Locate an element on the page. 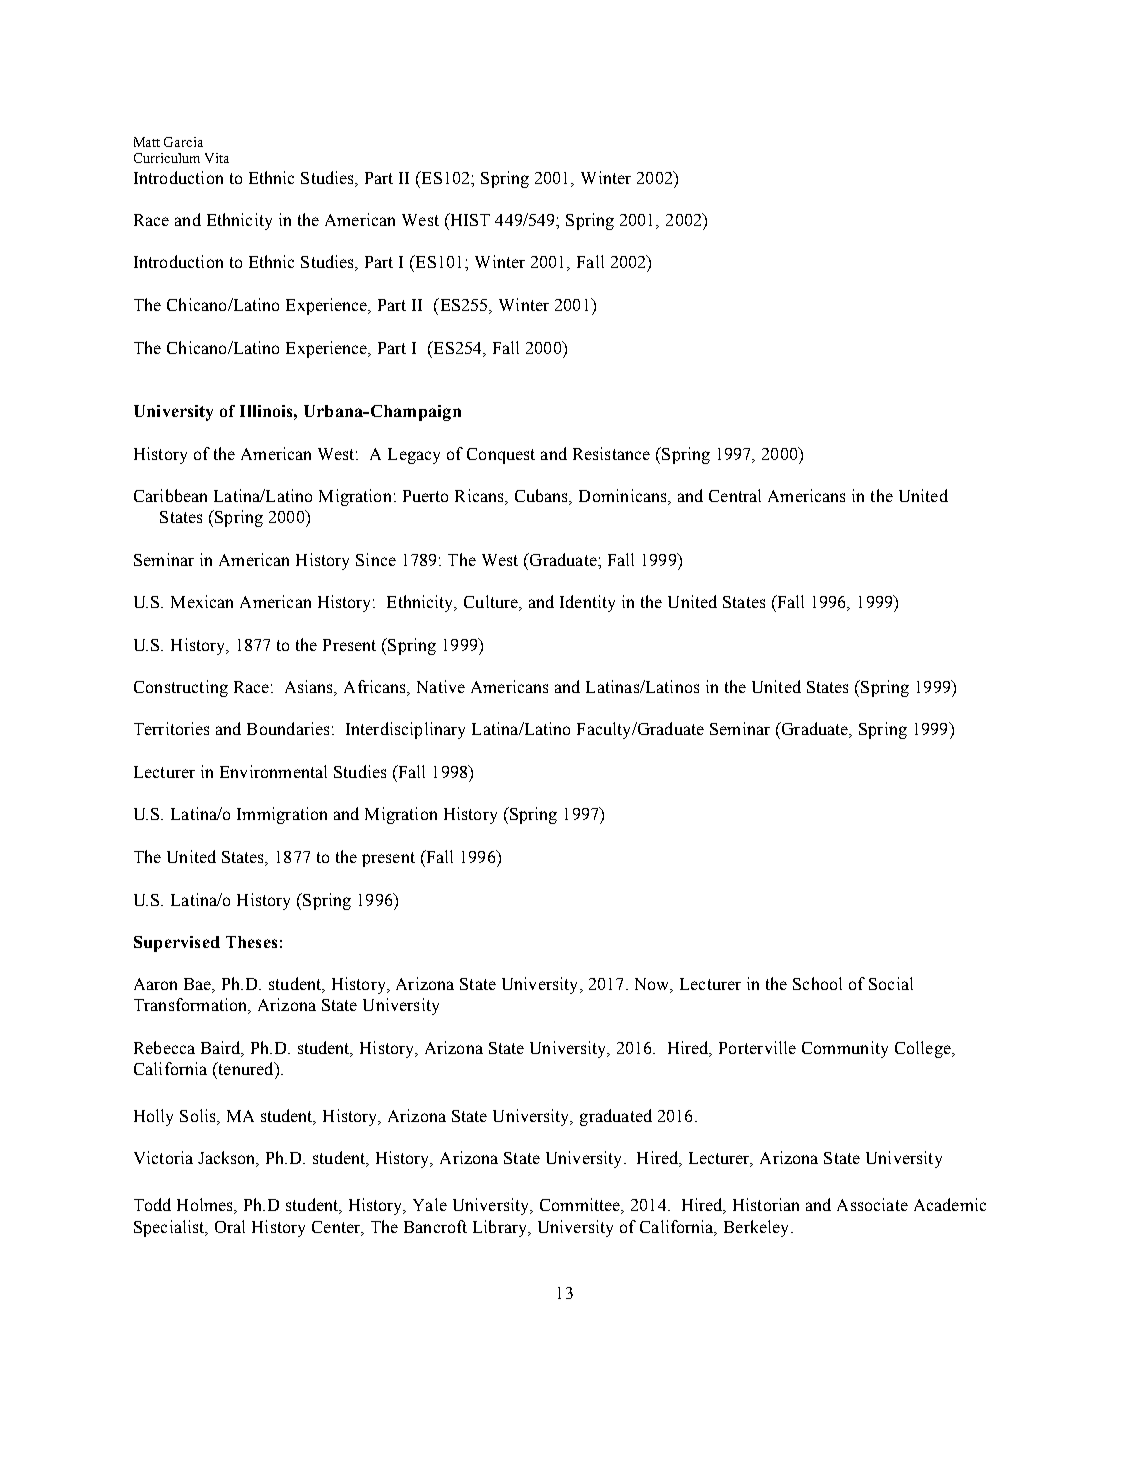  Environmental is located at coordinates (273, 771).
